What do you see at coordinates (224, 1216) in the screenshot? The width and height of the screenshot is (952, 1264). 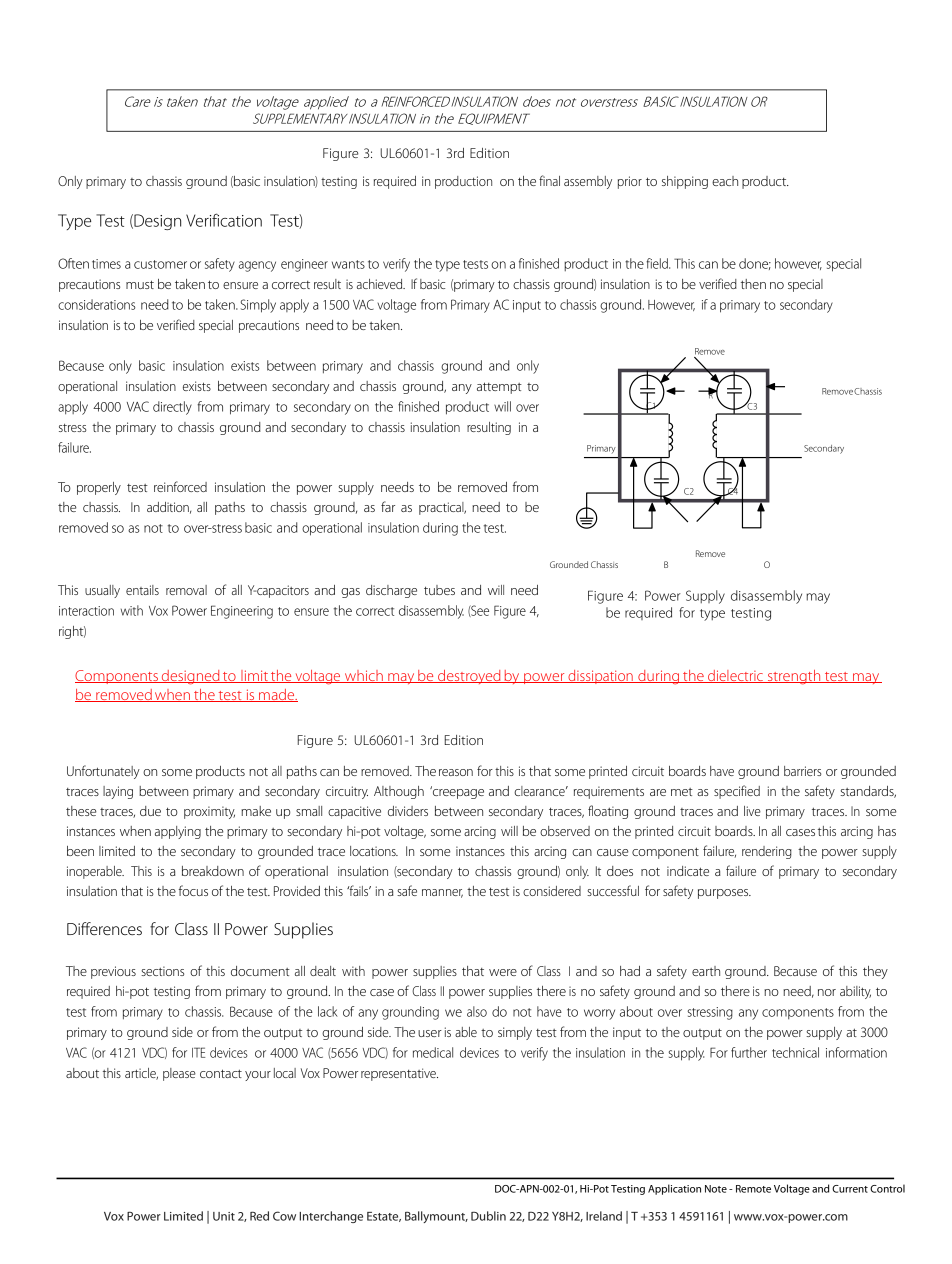 I see `Unit` at bounding box center [224, 1216].
